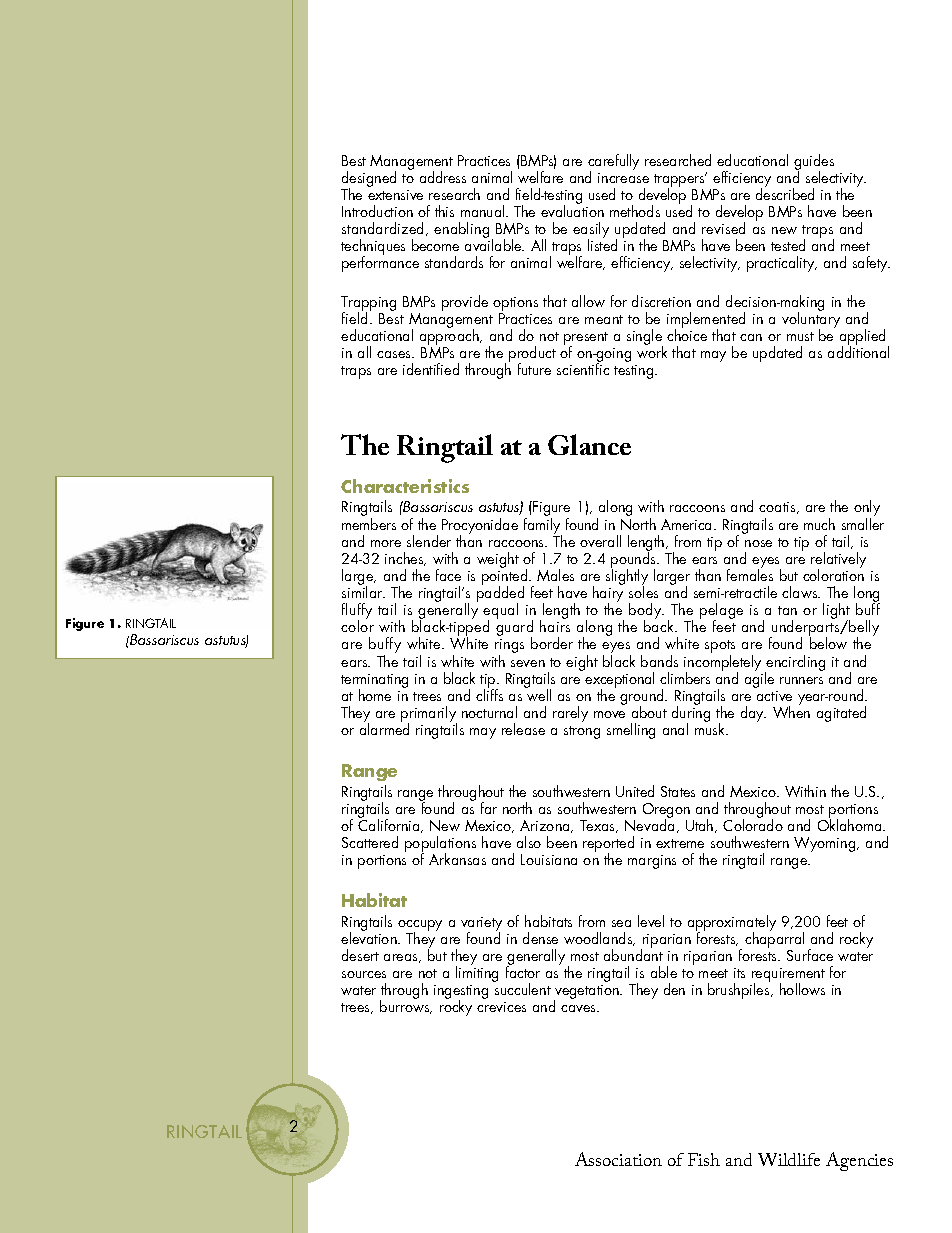 This image has width=952, height=1233. Describe the element at coordinates (461, 993) in the image. I see `ingesting` at that location.
